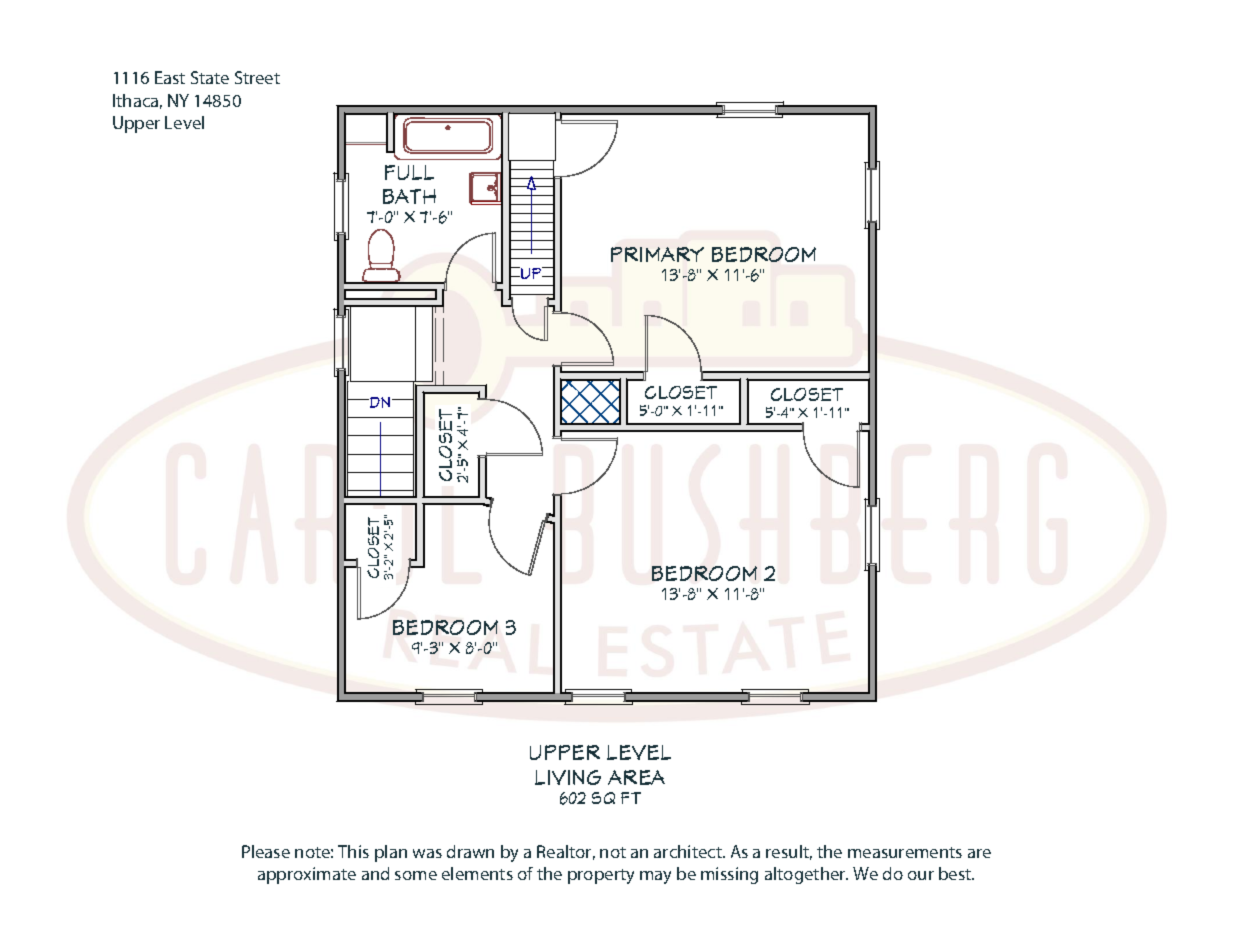  I want to click on AREA, so click(636, 777).
